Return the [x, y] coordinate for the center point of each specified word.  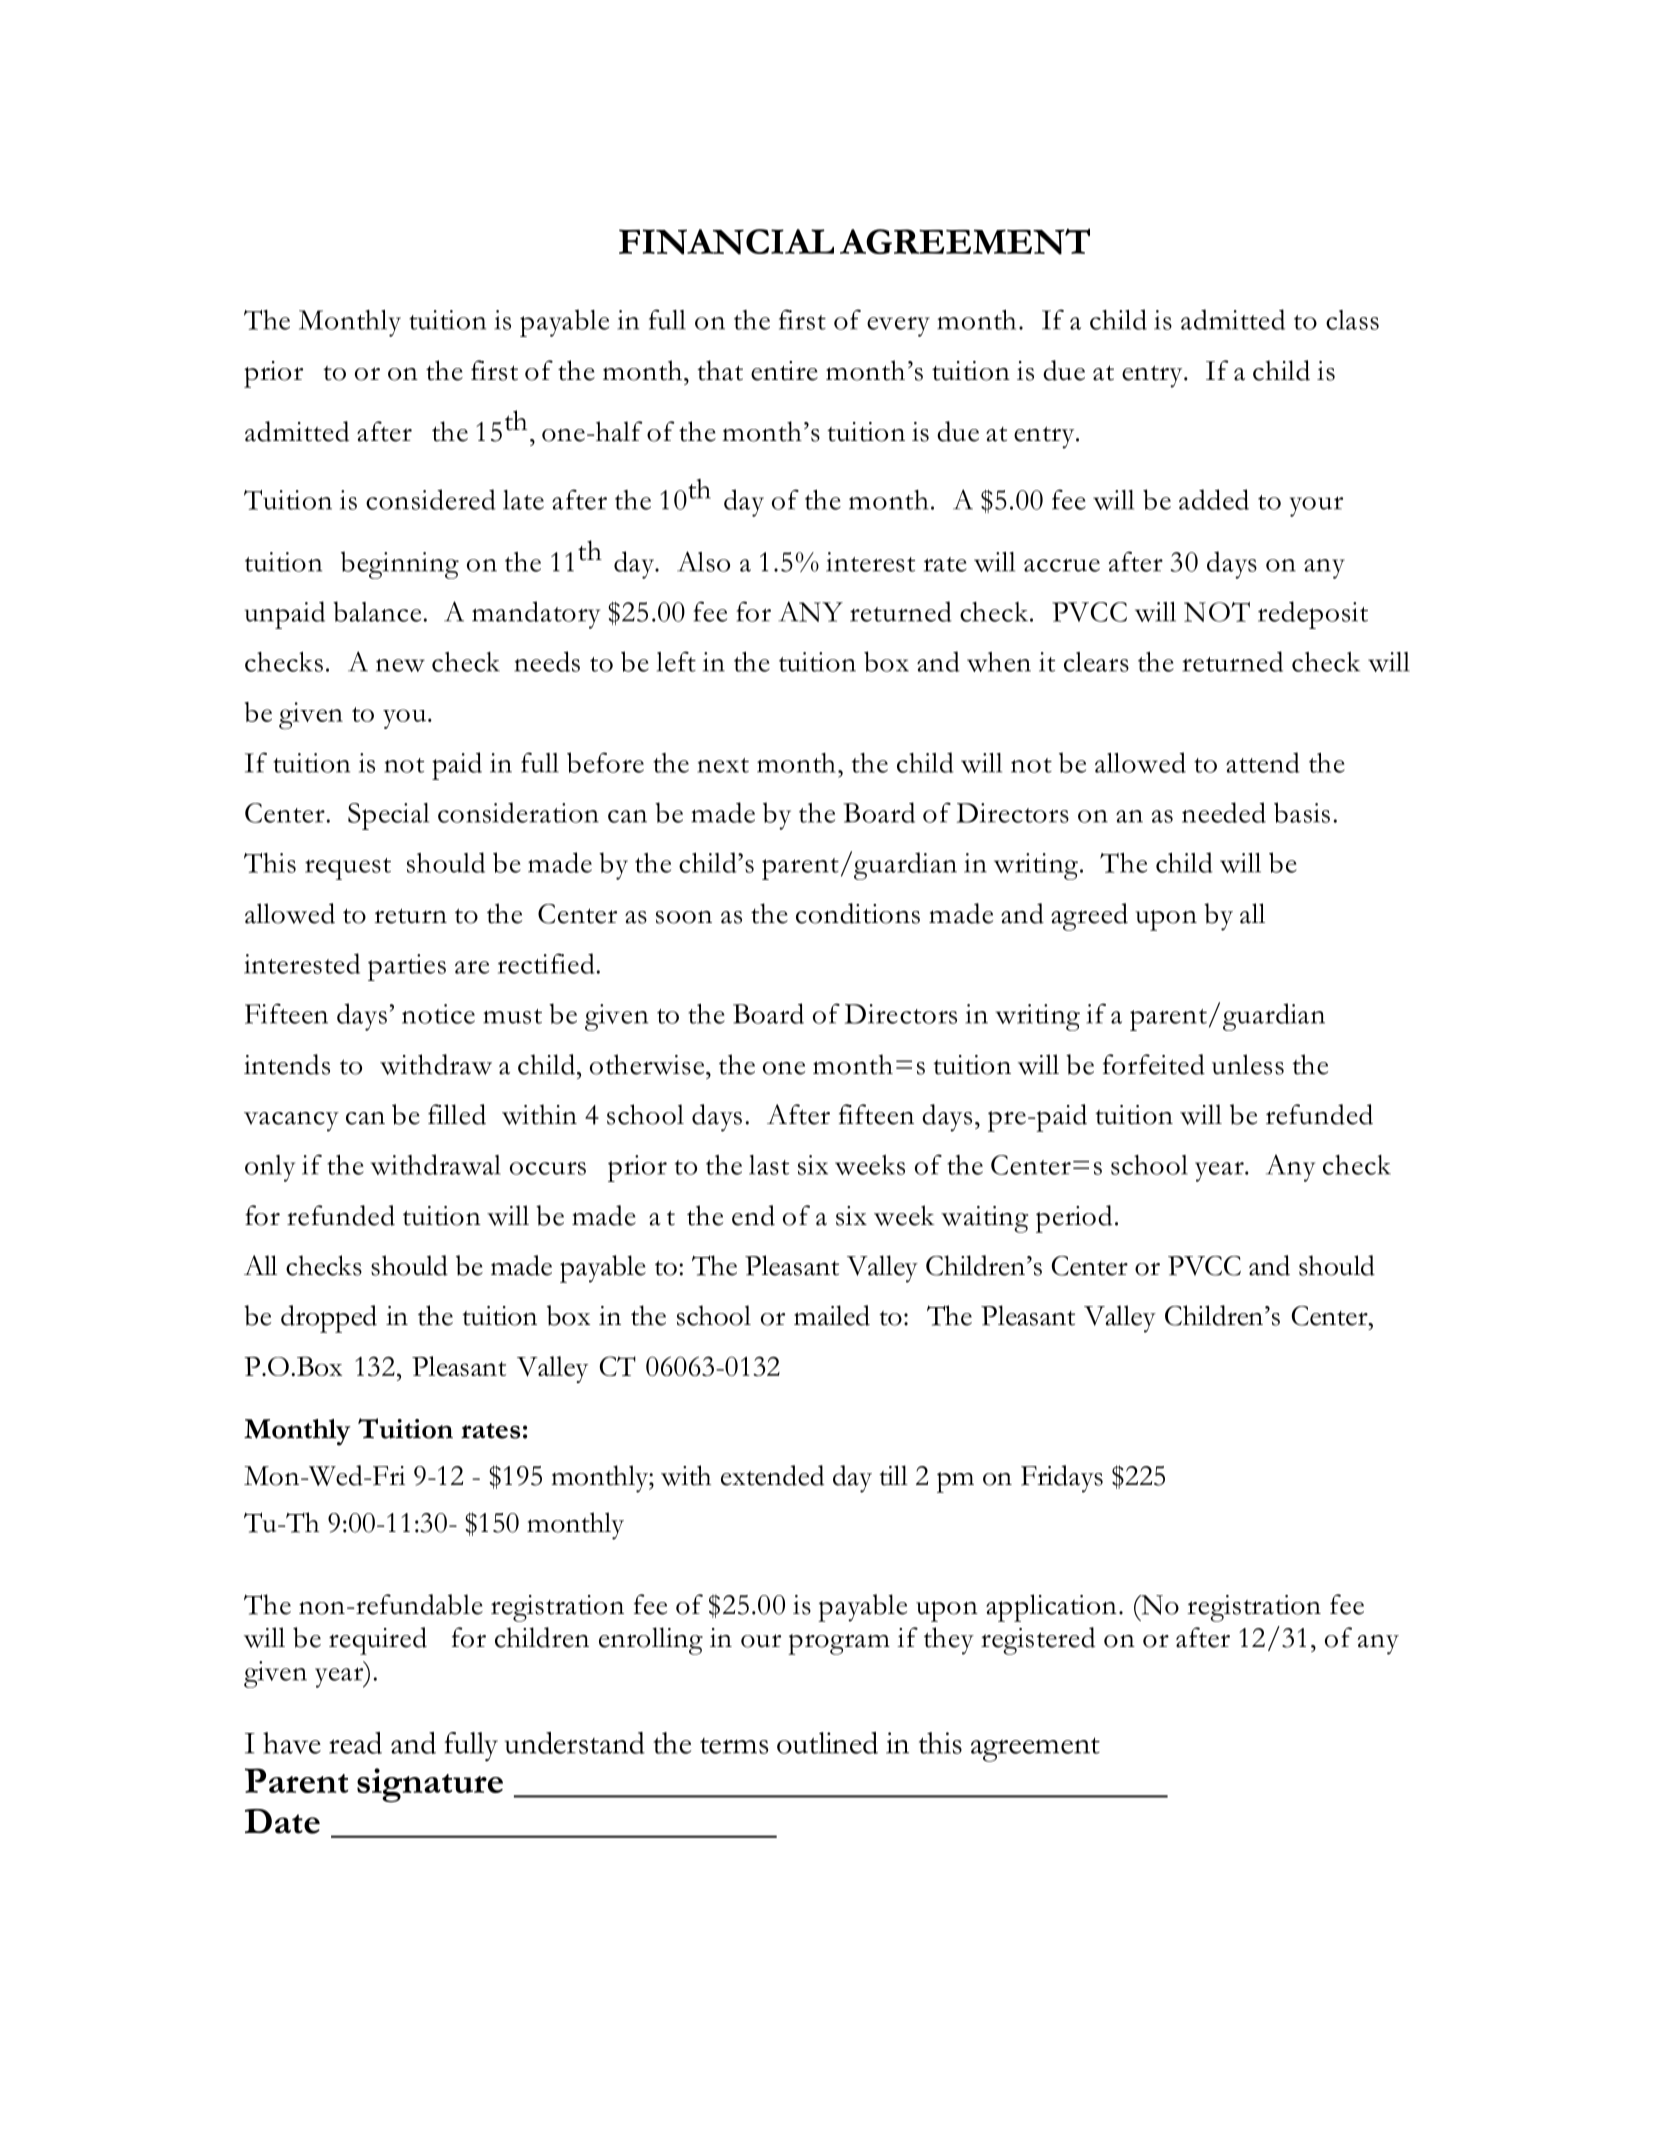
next [723, 765]
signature [430, 1785]
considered [431, 499]
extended [772, 1475]
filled [457, 1114]
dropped [329, 1319]
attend [1263, 762]
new [400, 665]
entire [784, 371]
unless [1248, 1064]
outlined [827, 1743]
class [1352, 320]
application [1051, 1608]
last [769, 1165]
